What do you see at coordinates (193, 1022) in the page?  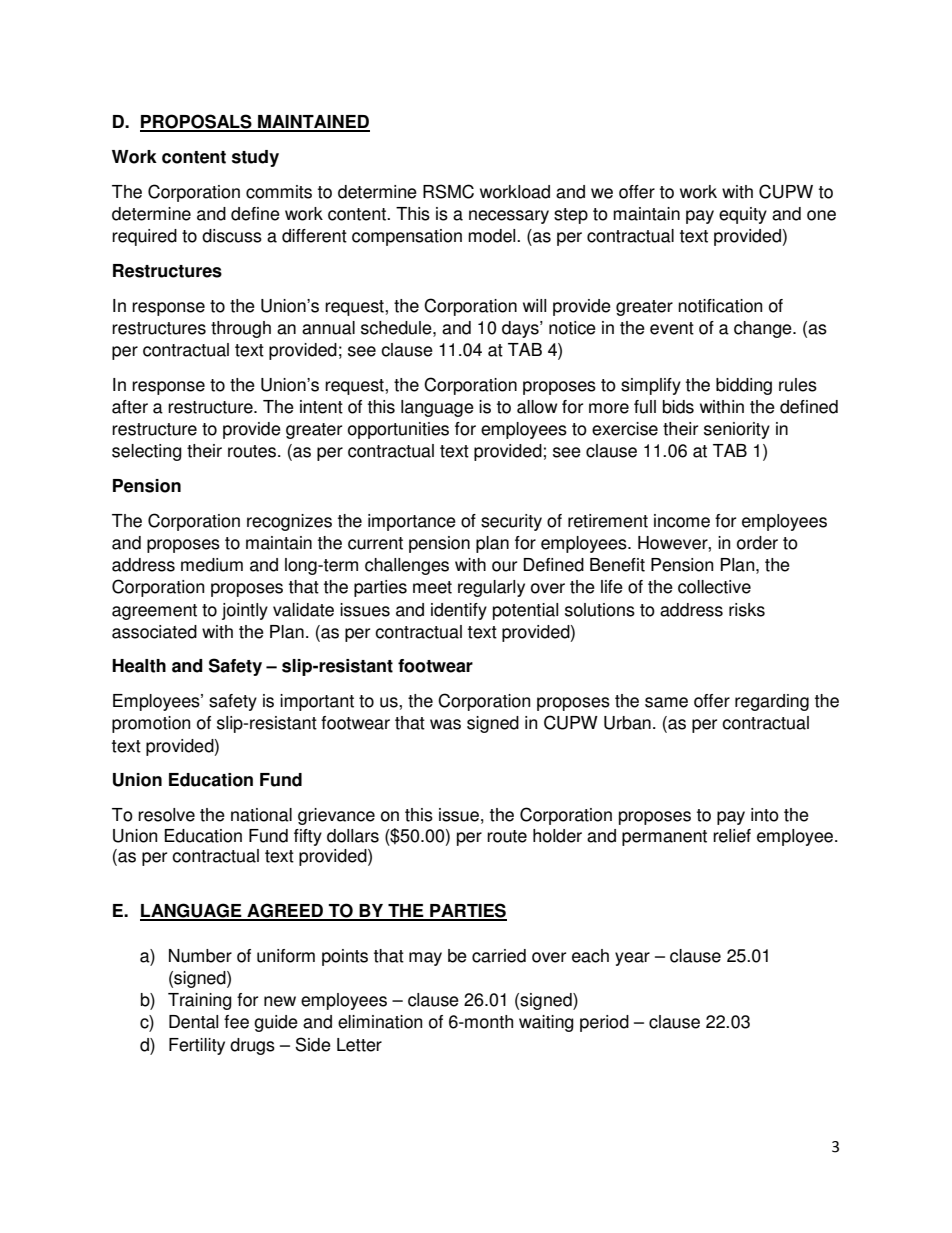 I see `Dental` at bounding box center [193, 1022].
